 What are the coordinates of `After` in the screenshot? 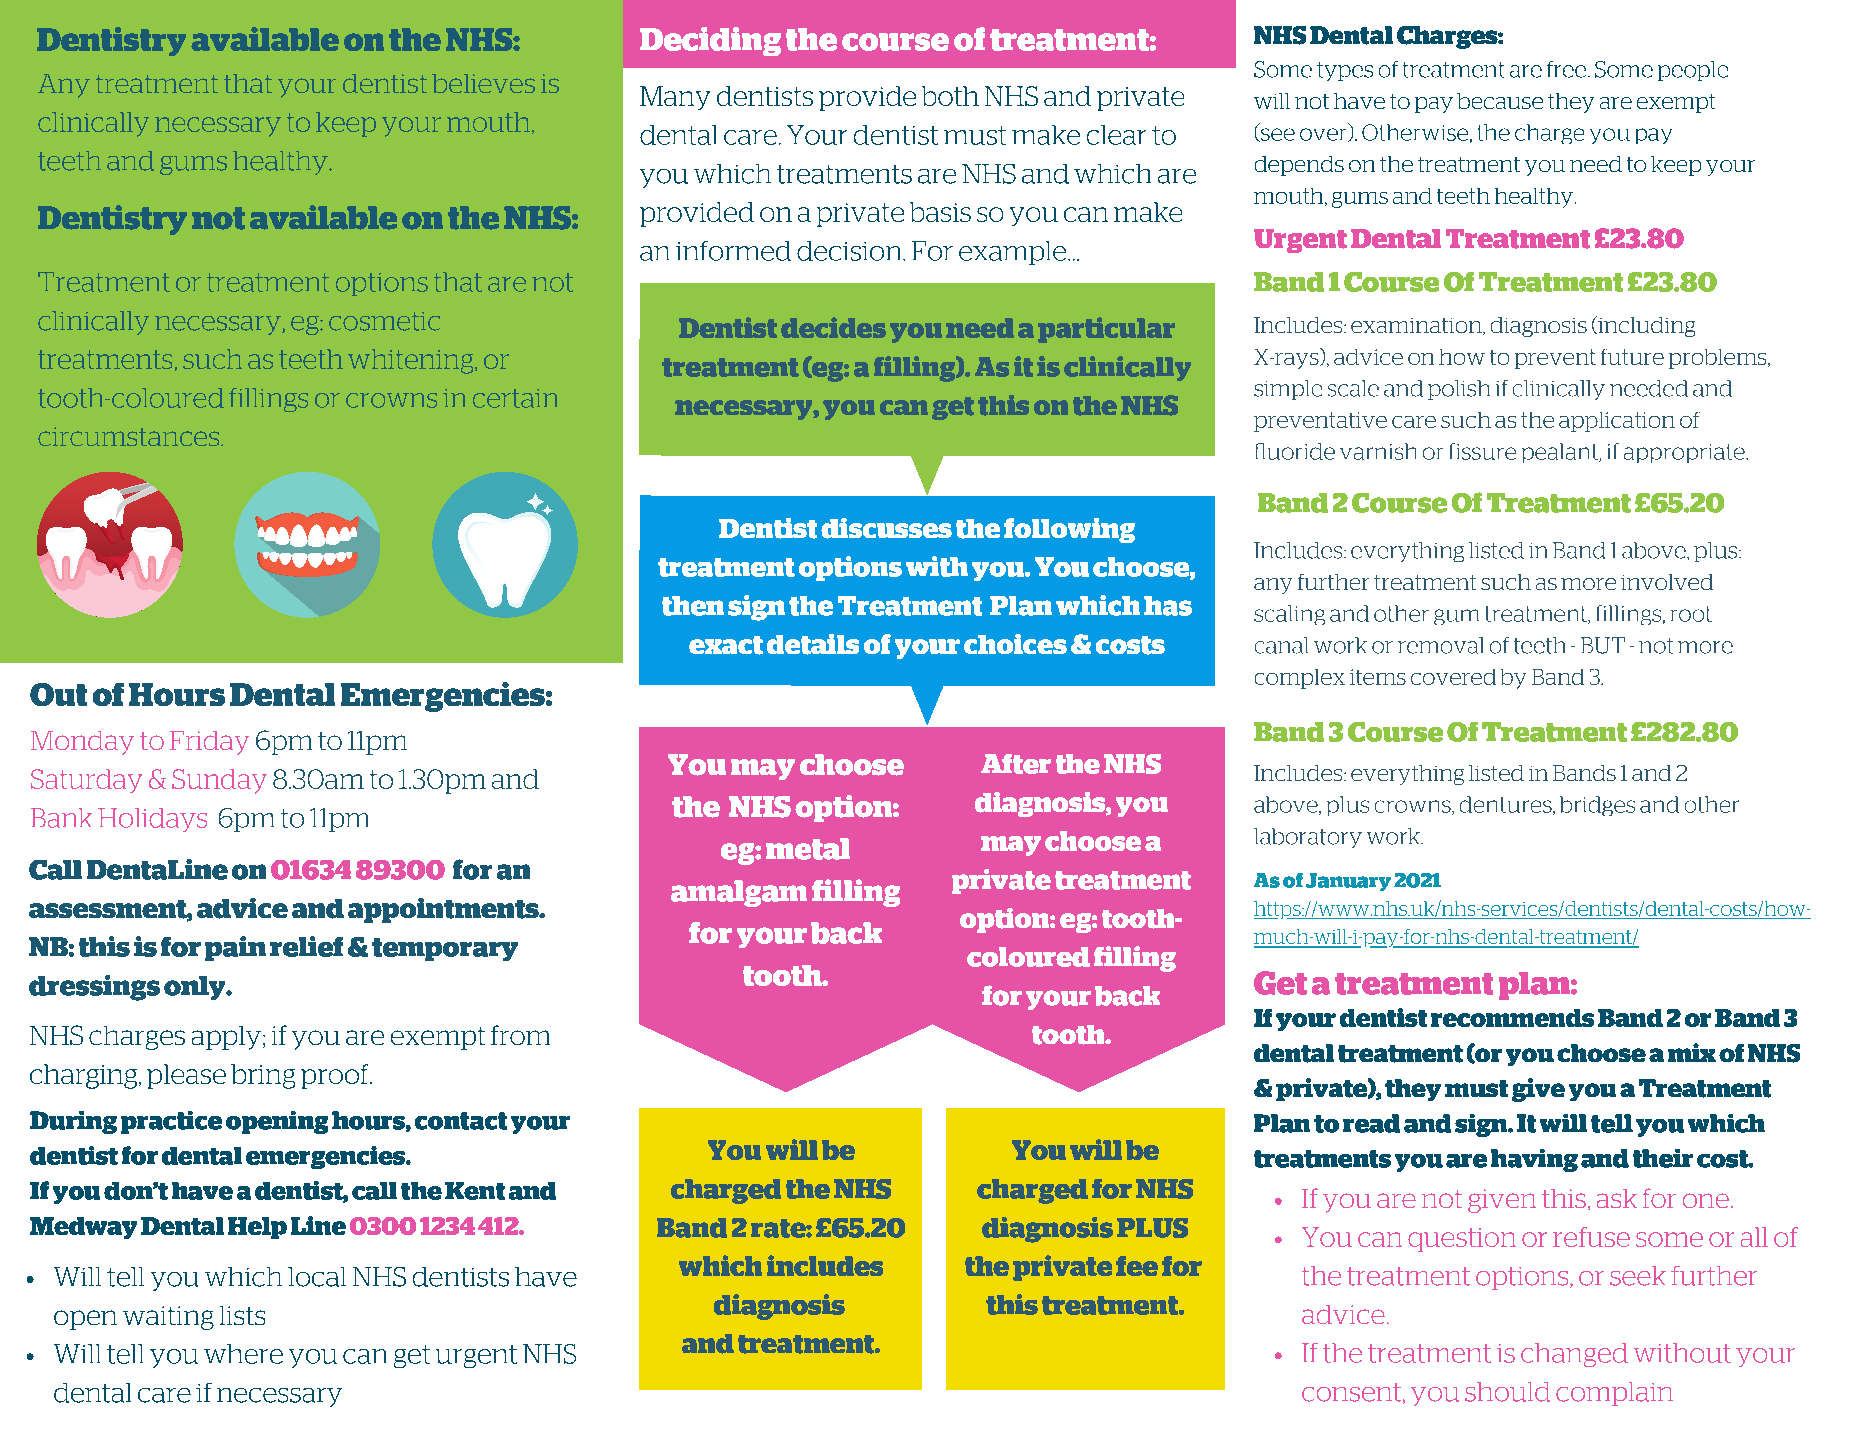 It's located at (1016, 764).
